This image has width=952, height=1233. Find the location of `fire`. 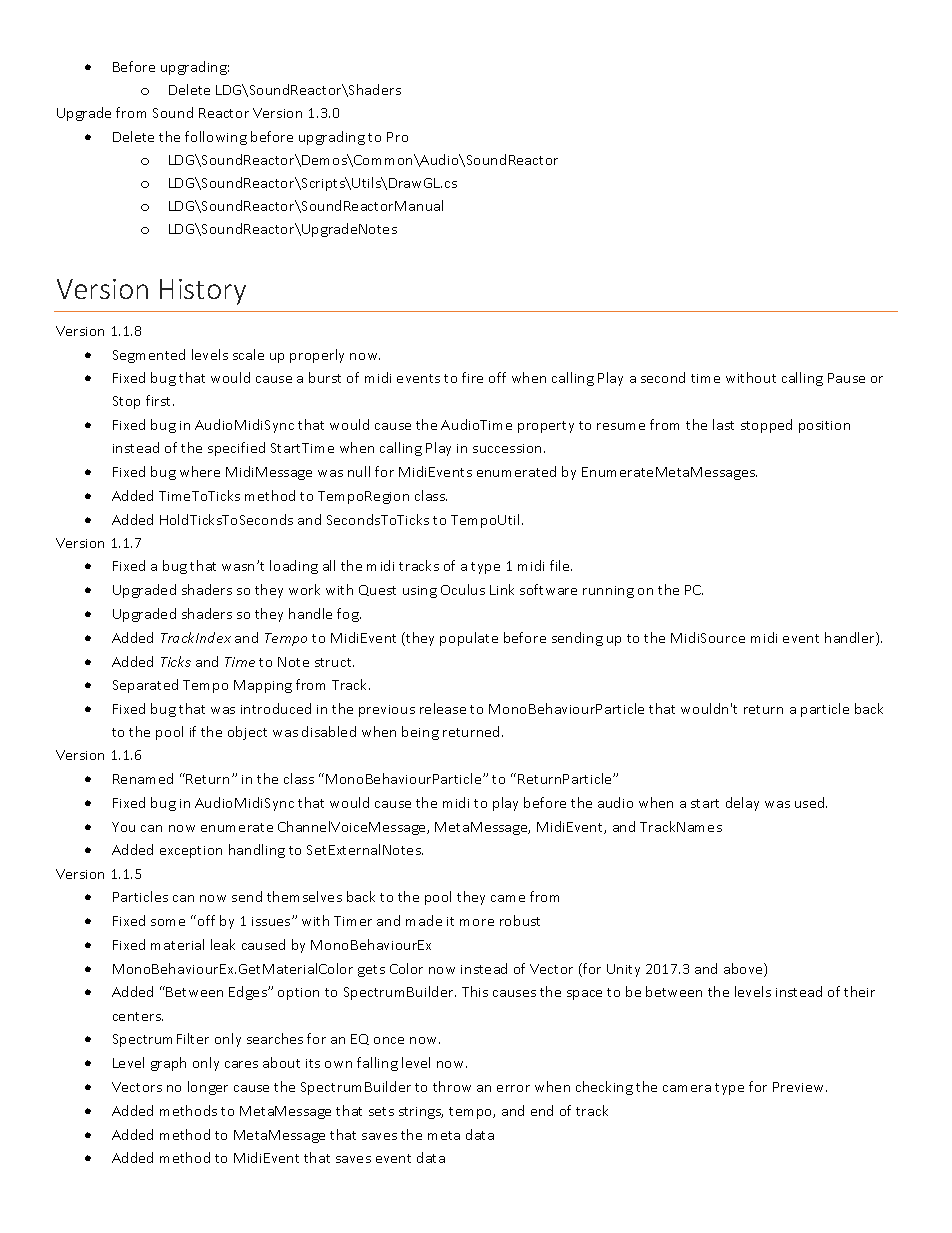

fire is located at coordinates (472, 377).
